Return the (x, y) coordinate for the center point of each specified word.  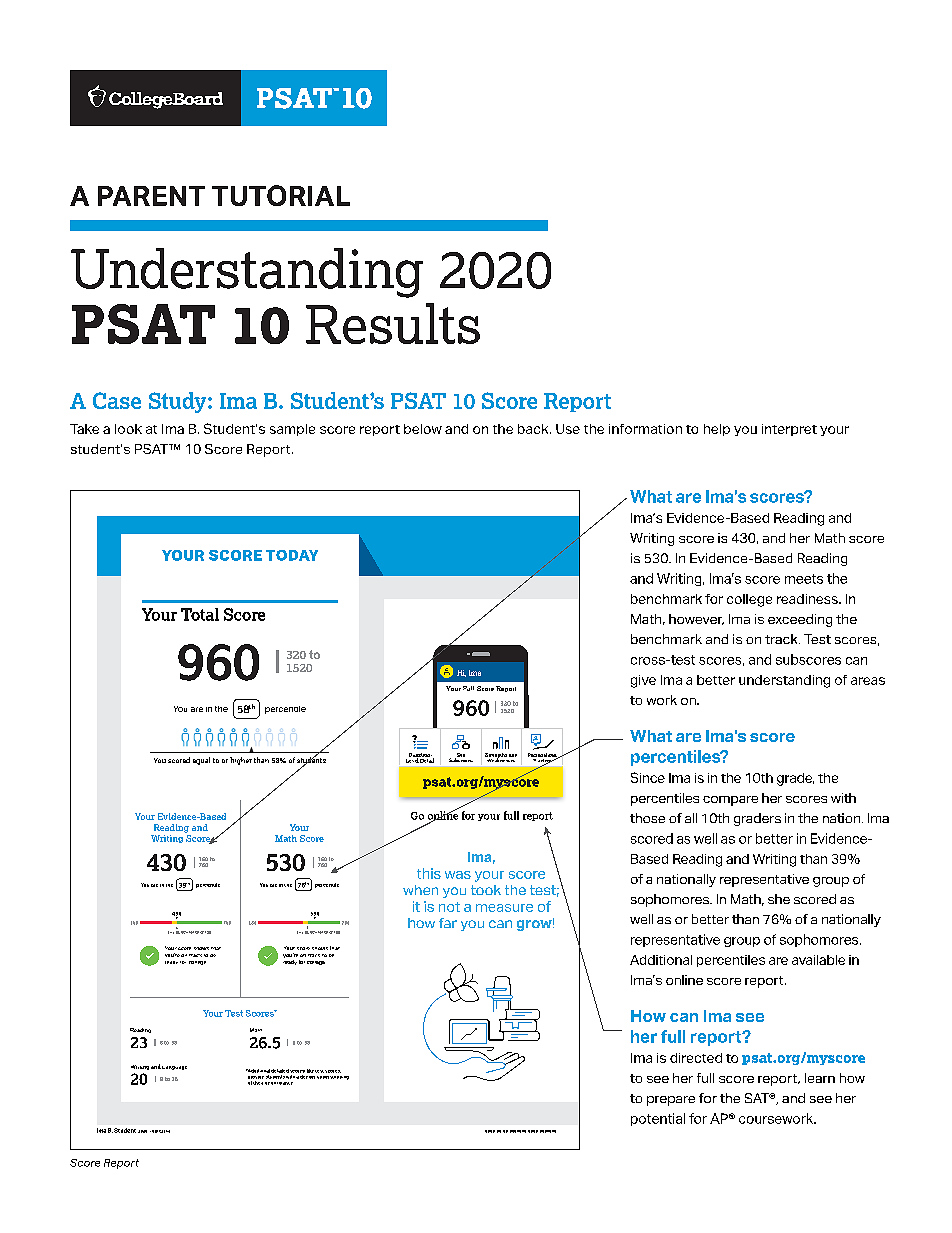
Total (200, 614)
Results (393, 323)
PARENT (151, 196)
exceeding (800, 620)
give (643, 681)
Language (174, 1068)
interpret (789, 430)
